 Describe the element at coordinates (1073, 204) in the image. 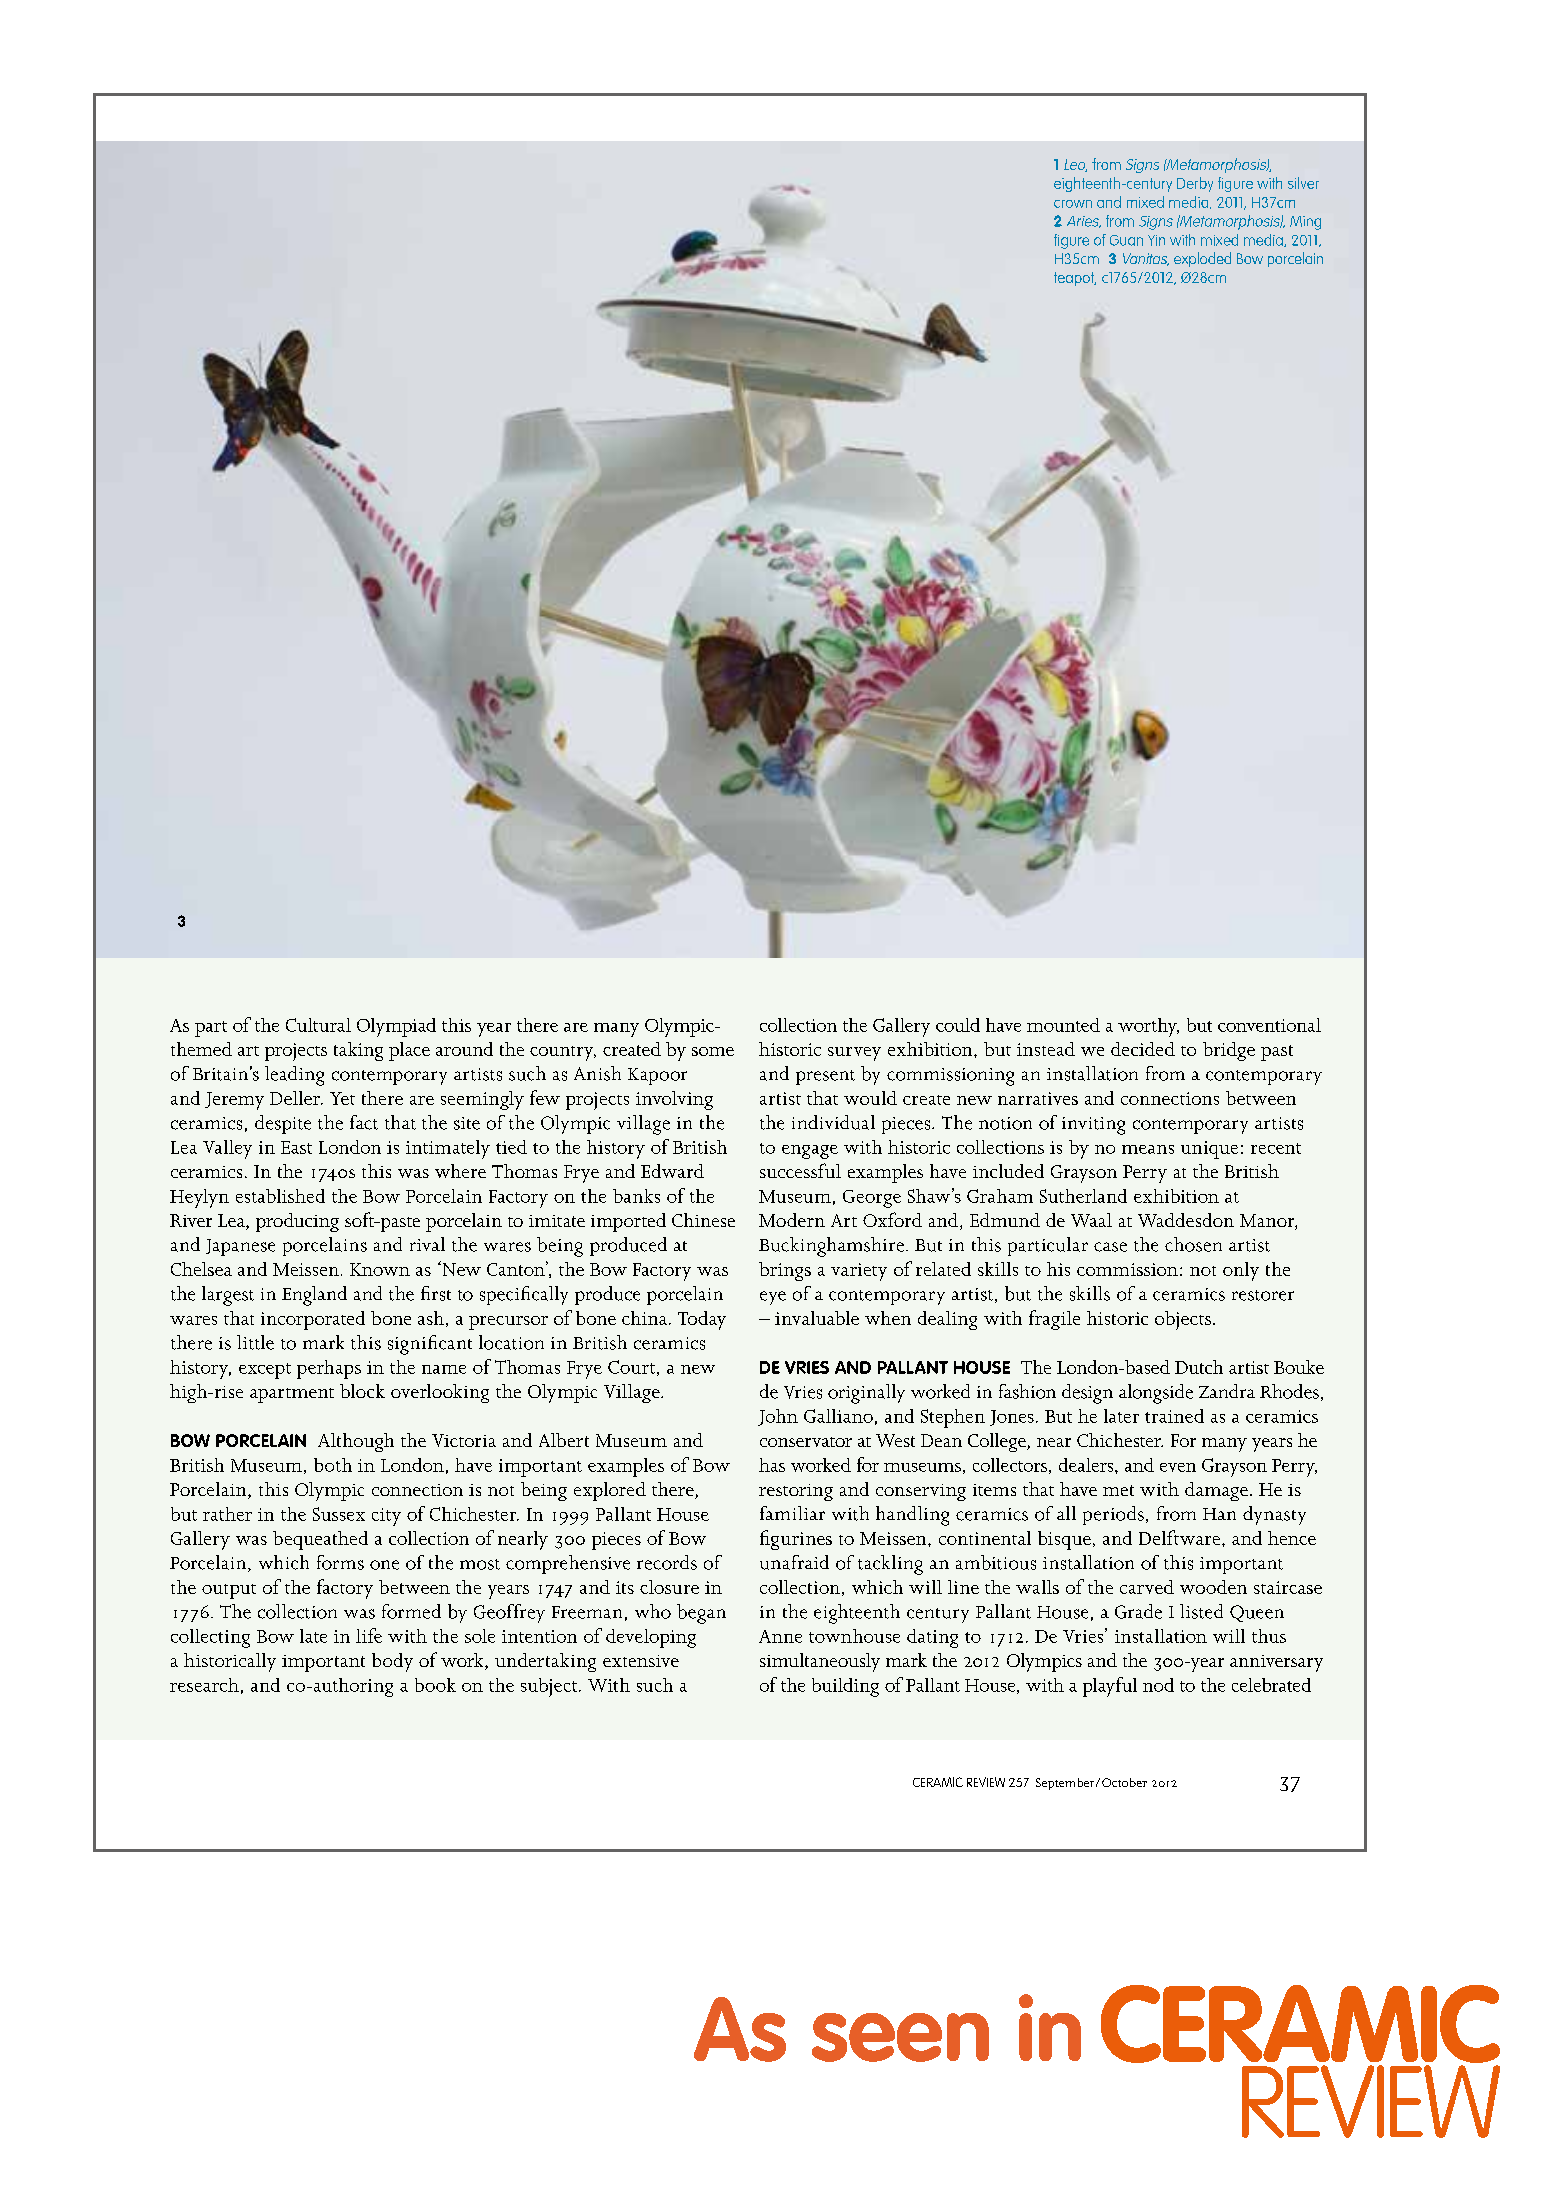

I see `crown` at that location.
